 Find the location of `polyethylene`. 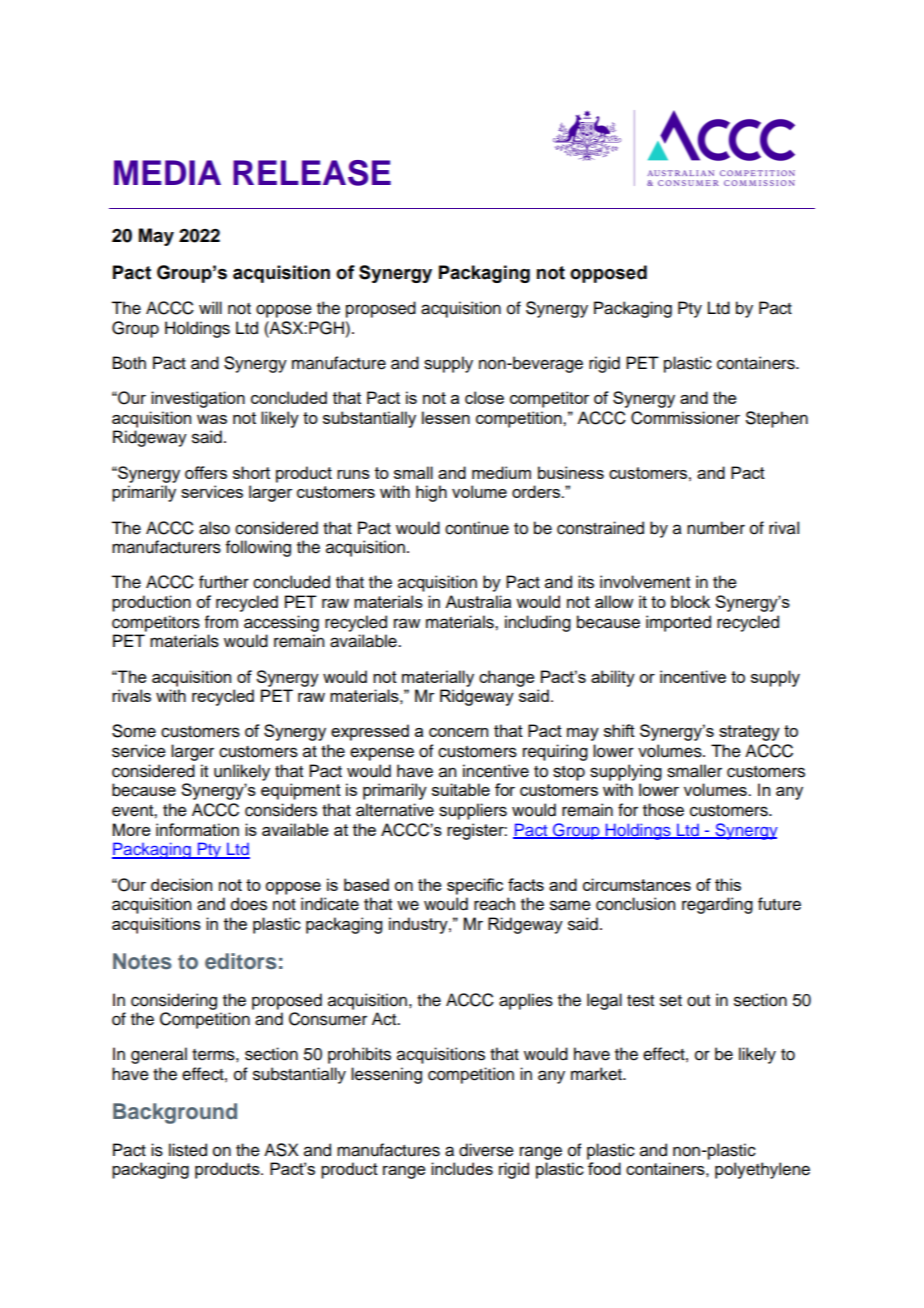

polyethylene is located at coordinates (762, 1170).
